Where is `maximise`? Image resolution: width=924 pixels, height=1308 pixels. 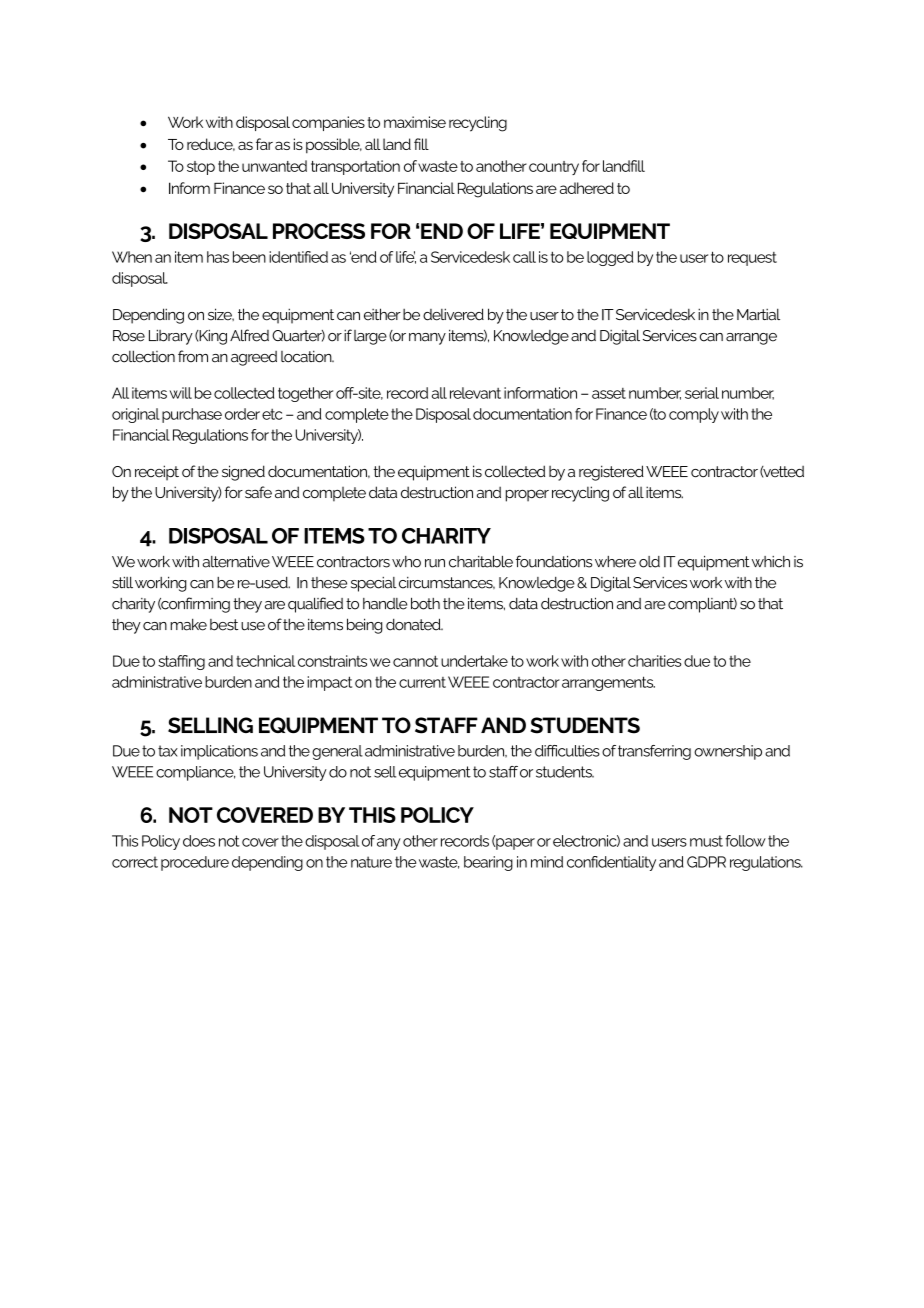 maximise is located at coordinates (415, 122).
